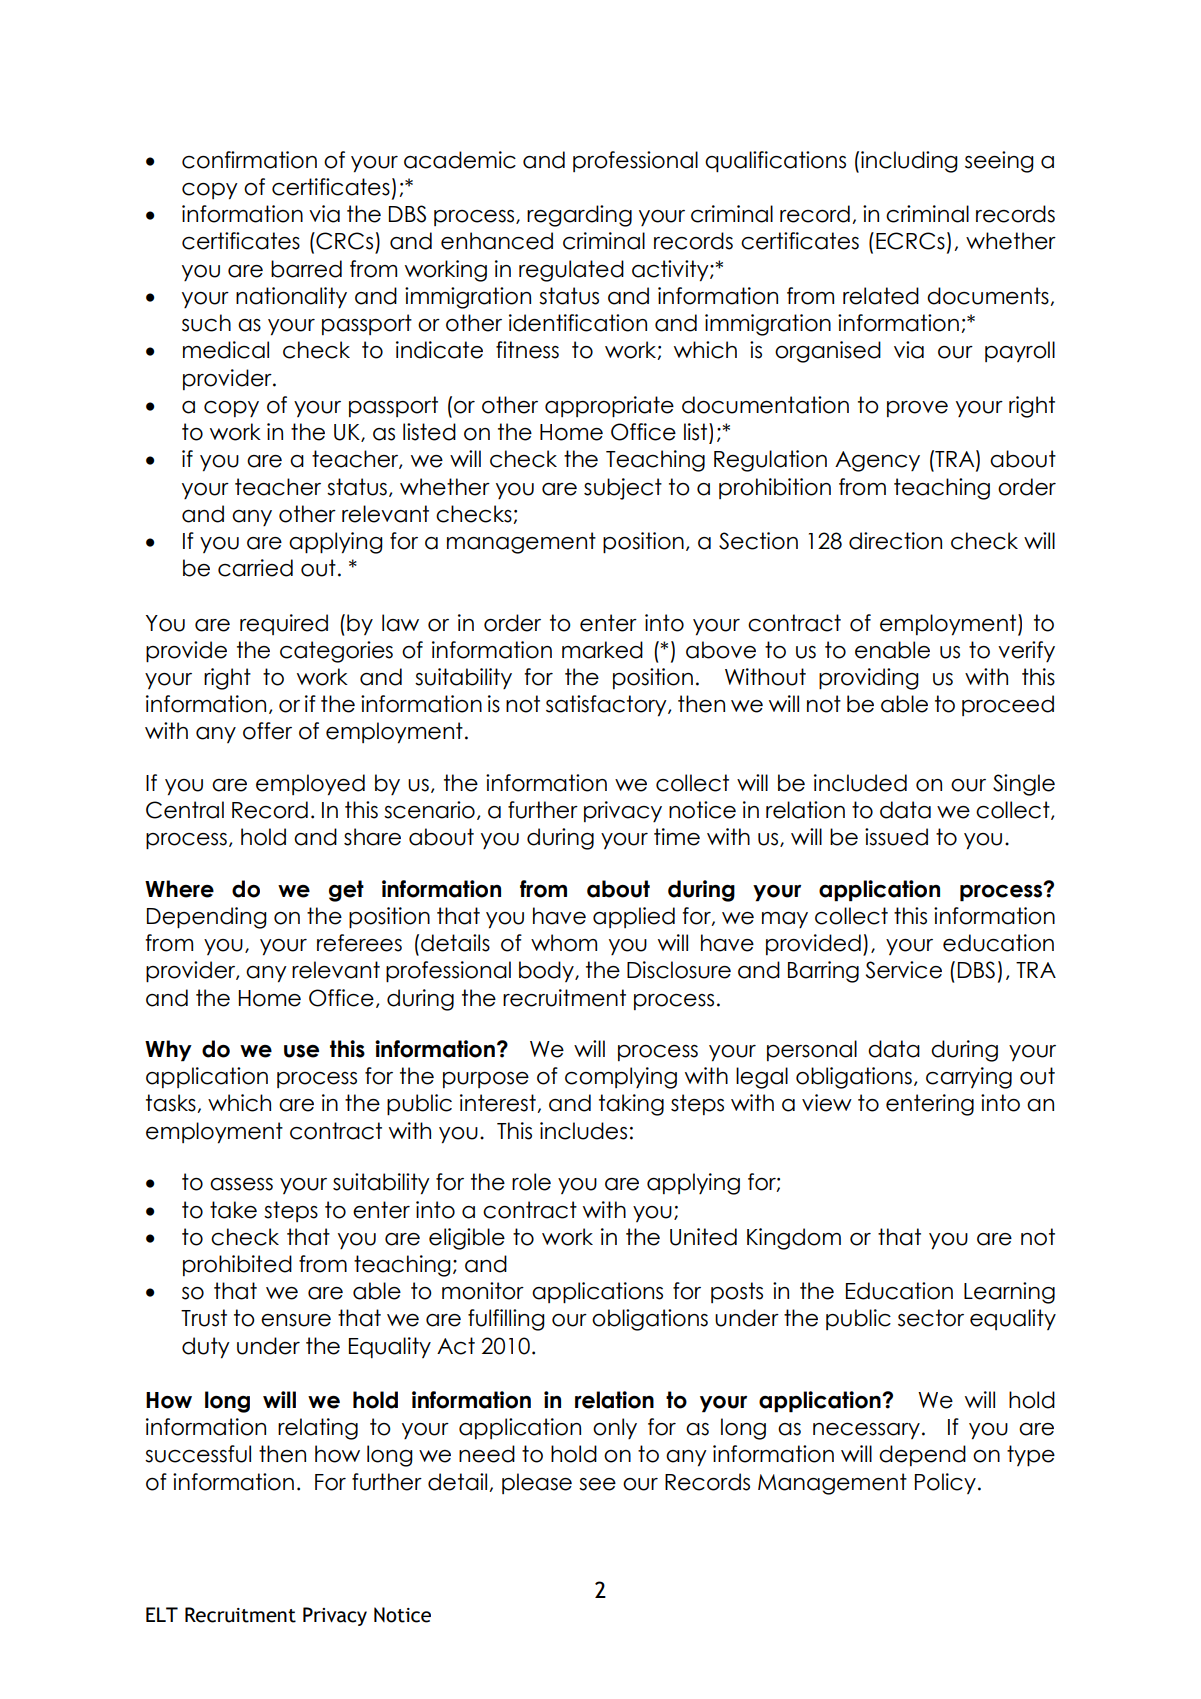 The height and width of the page is (1699, 1201). Describe the element at coordinates (162, 1614) in the page. I see `ELT` at that location.
